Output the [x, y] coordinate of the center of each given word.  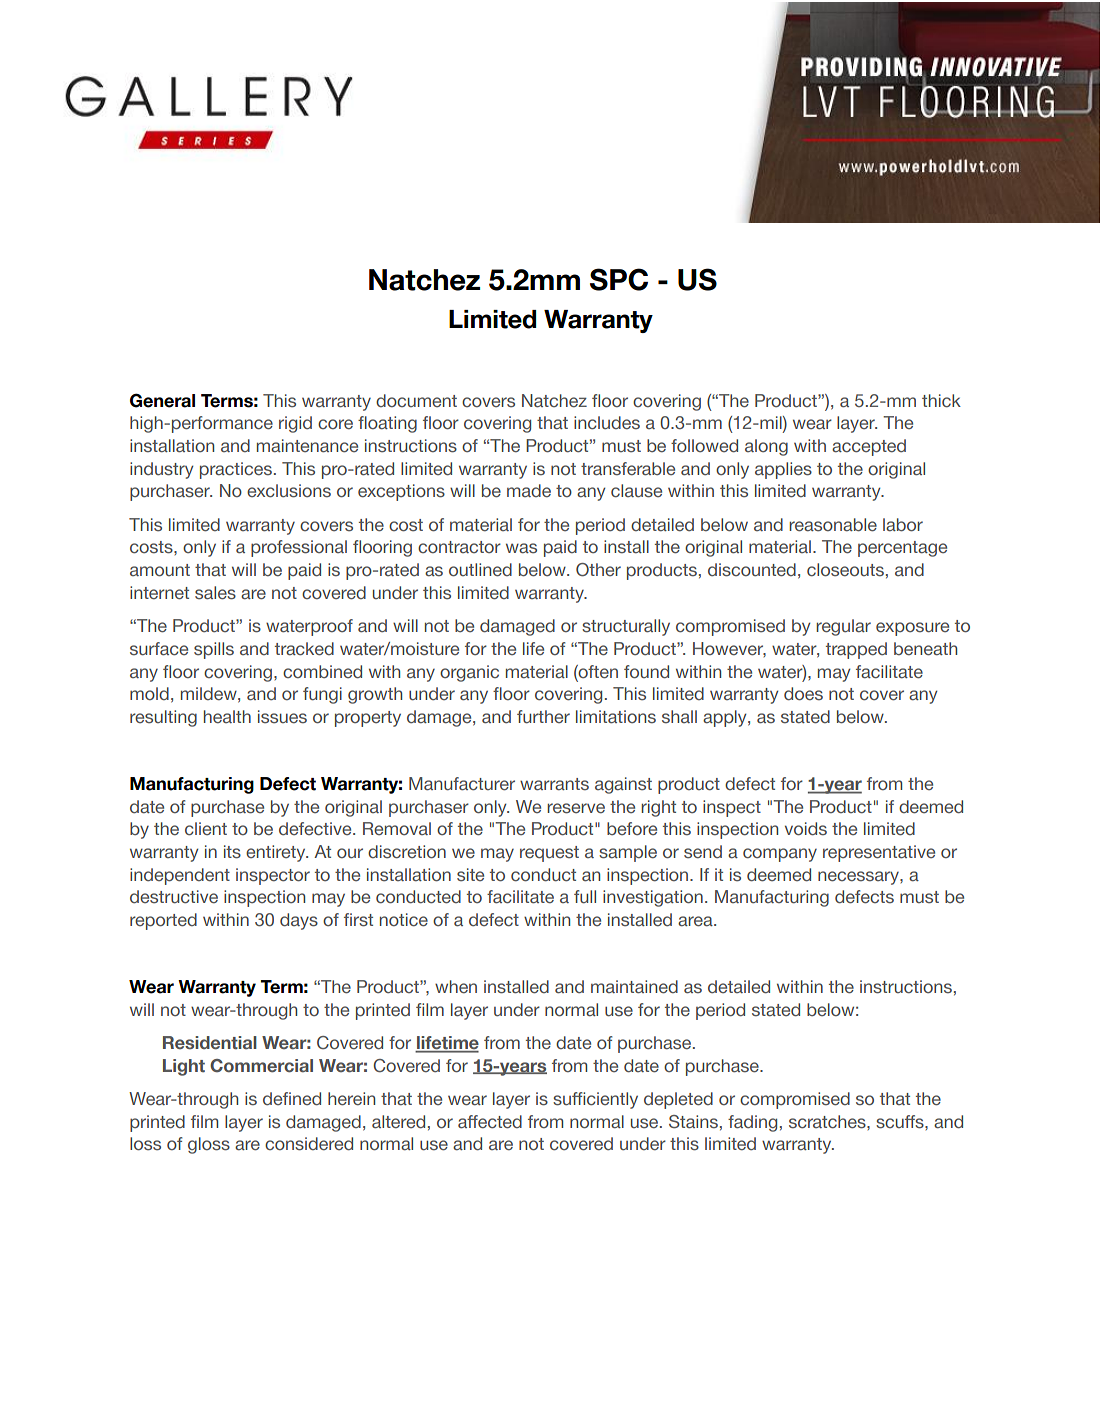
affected [490, 1122]
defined [292, 1098]
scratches [828, 1122]
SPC [619, 279]
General [162, 400]
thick [941, 400]
